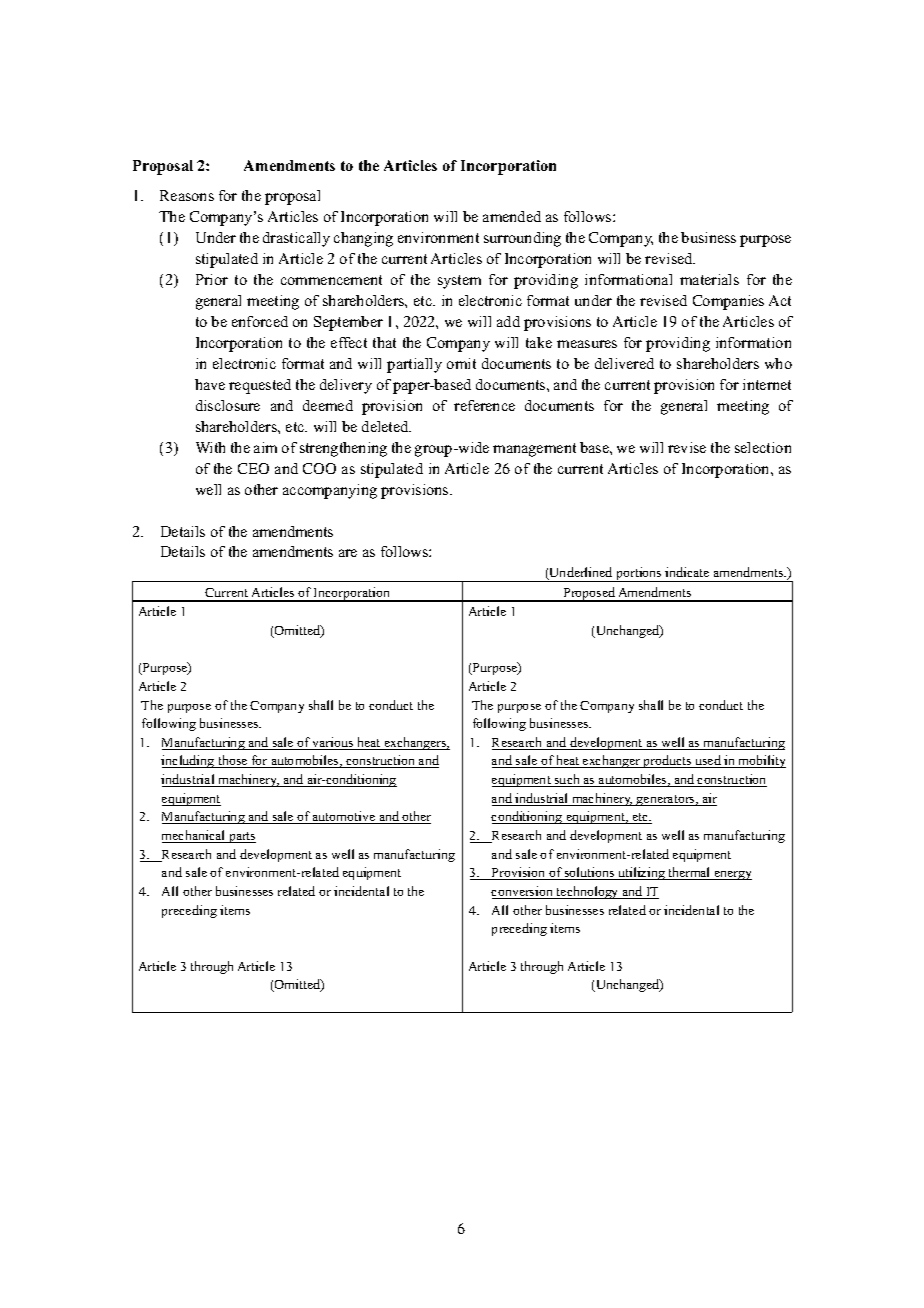  I want to click on CEO, so click(253, 468).
